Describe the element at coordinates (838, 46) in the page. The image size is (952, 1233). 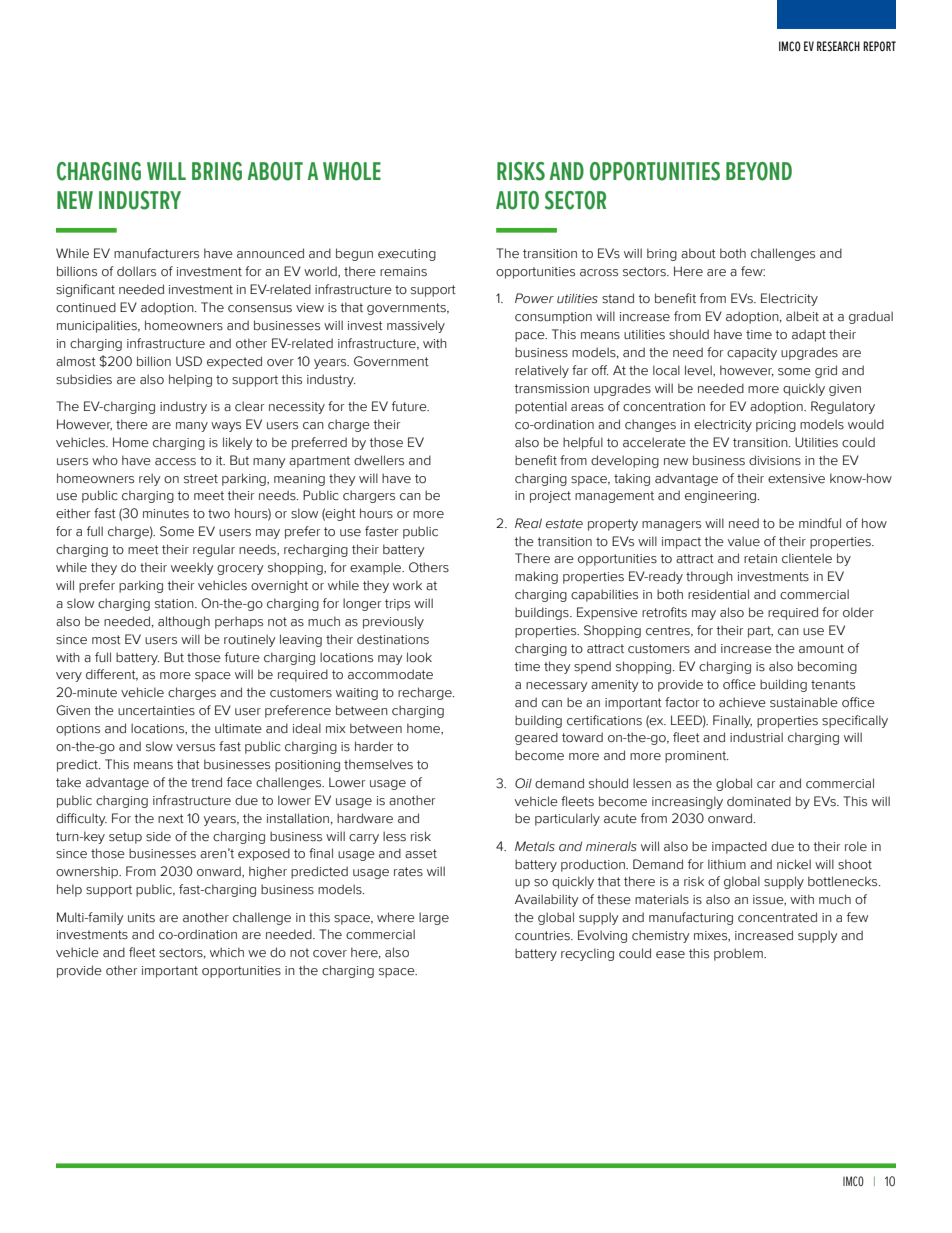
I see `RESEARCH` at that location.
